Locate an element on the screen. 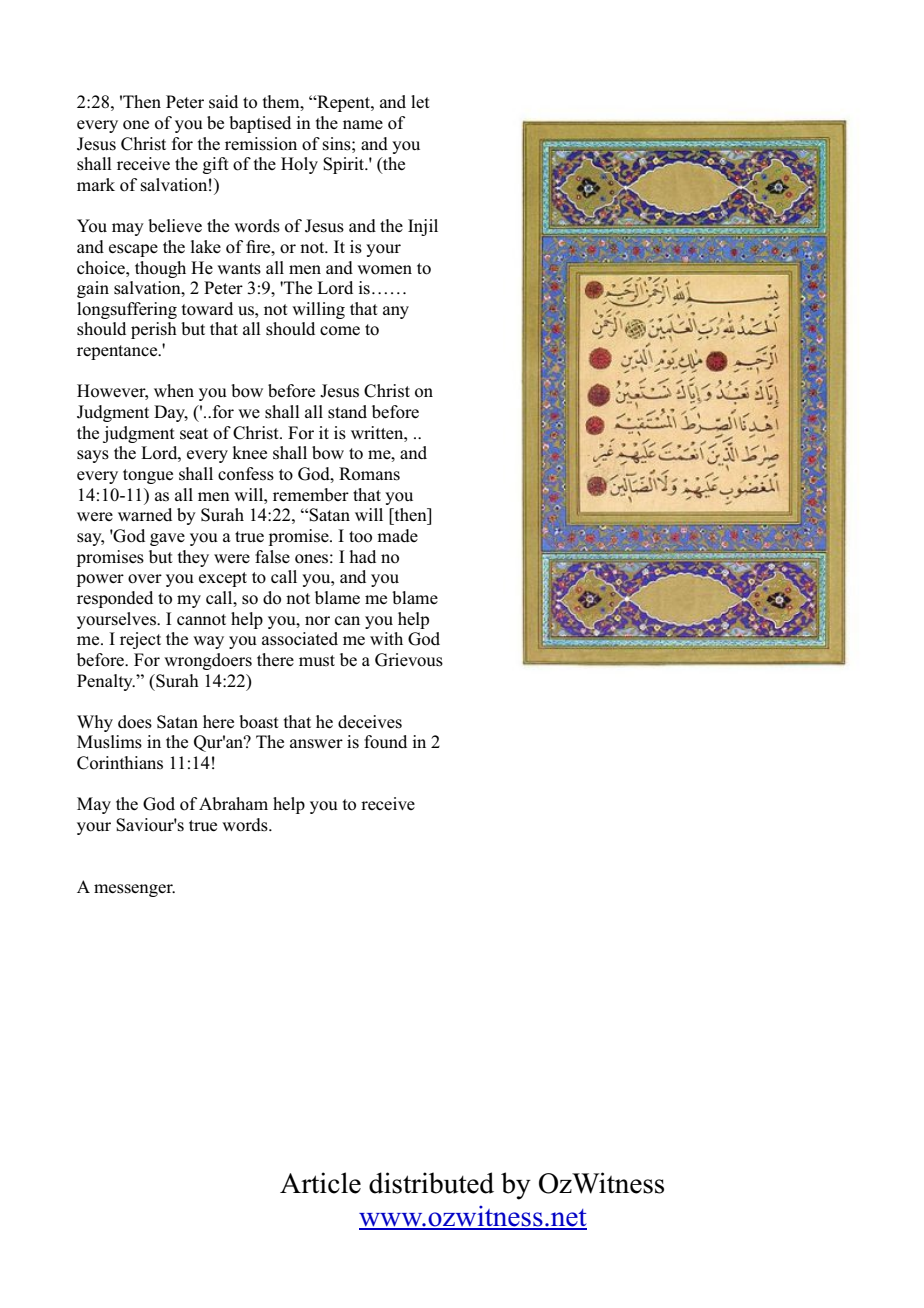 The height and width of the screenshot is (1308, 924). found is located at coordinates (385, 742).
